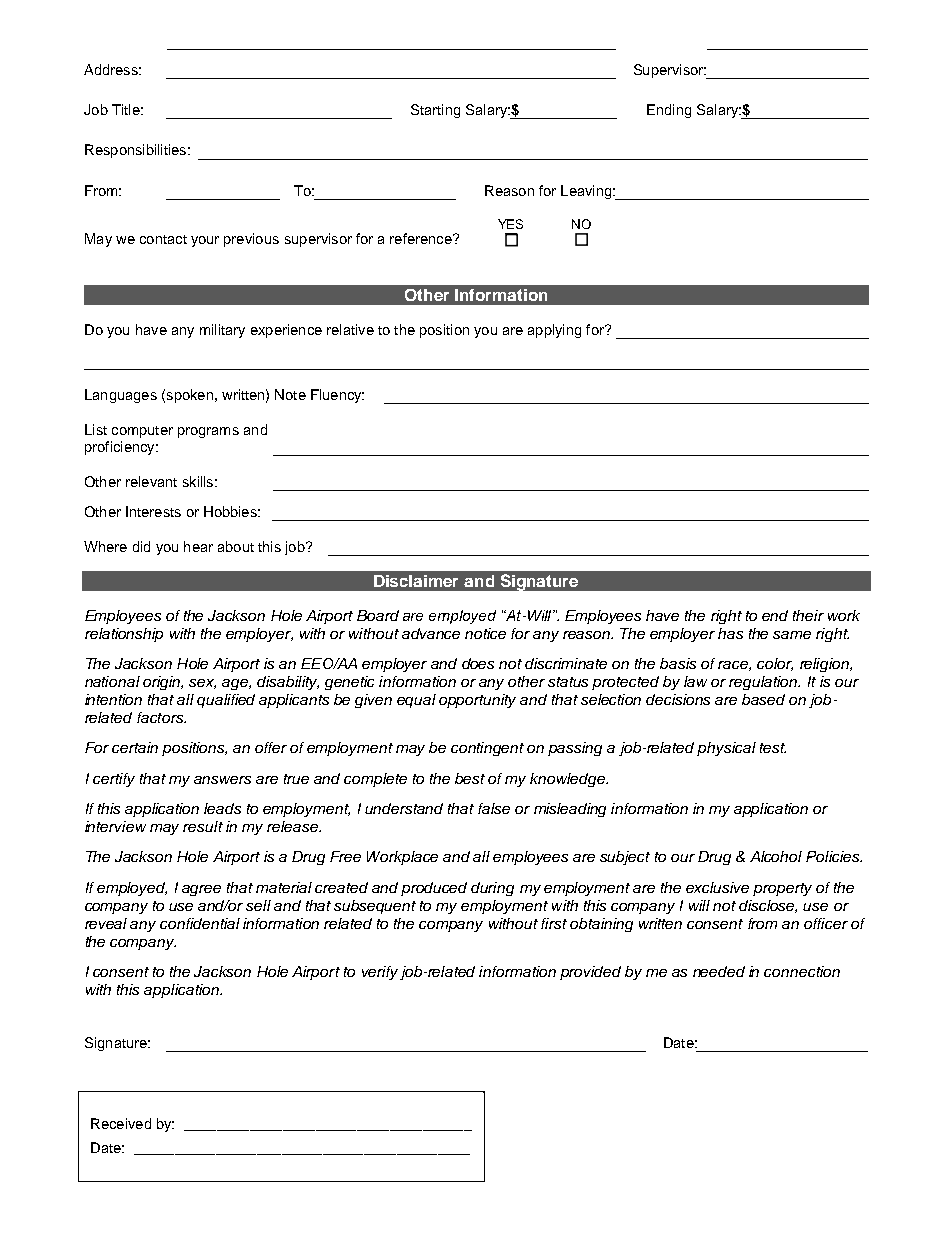 The width and height of the screenshot is (952, 1233). What do you see at coordinates (435, 111) in the screenshot?
I see `Starting` at bounding box center [435, 111].
